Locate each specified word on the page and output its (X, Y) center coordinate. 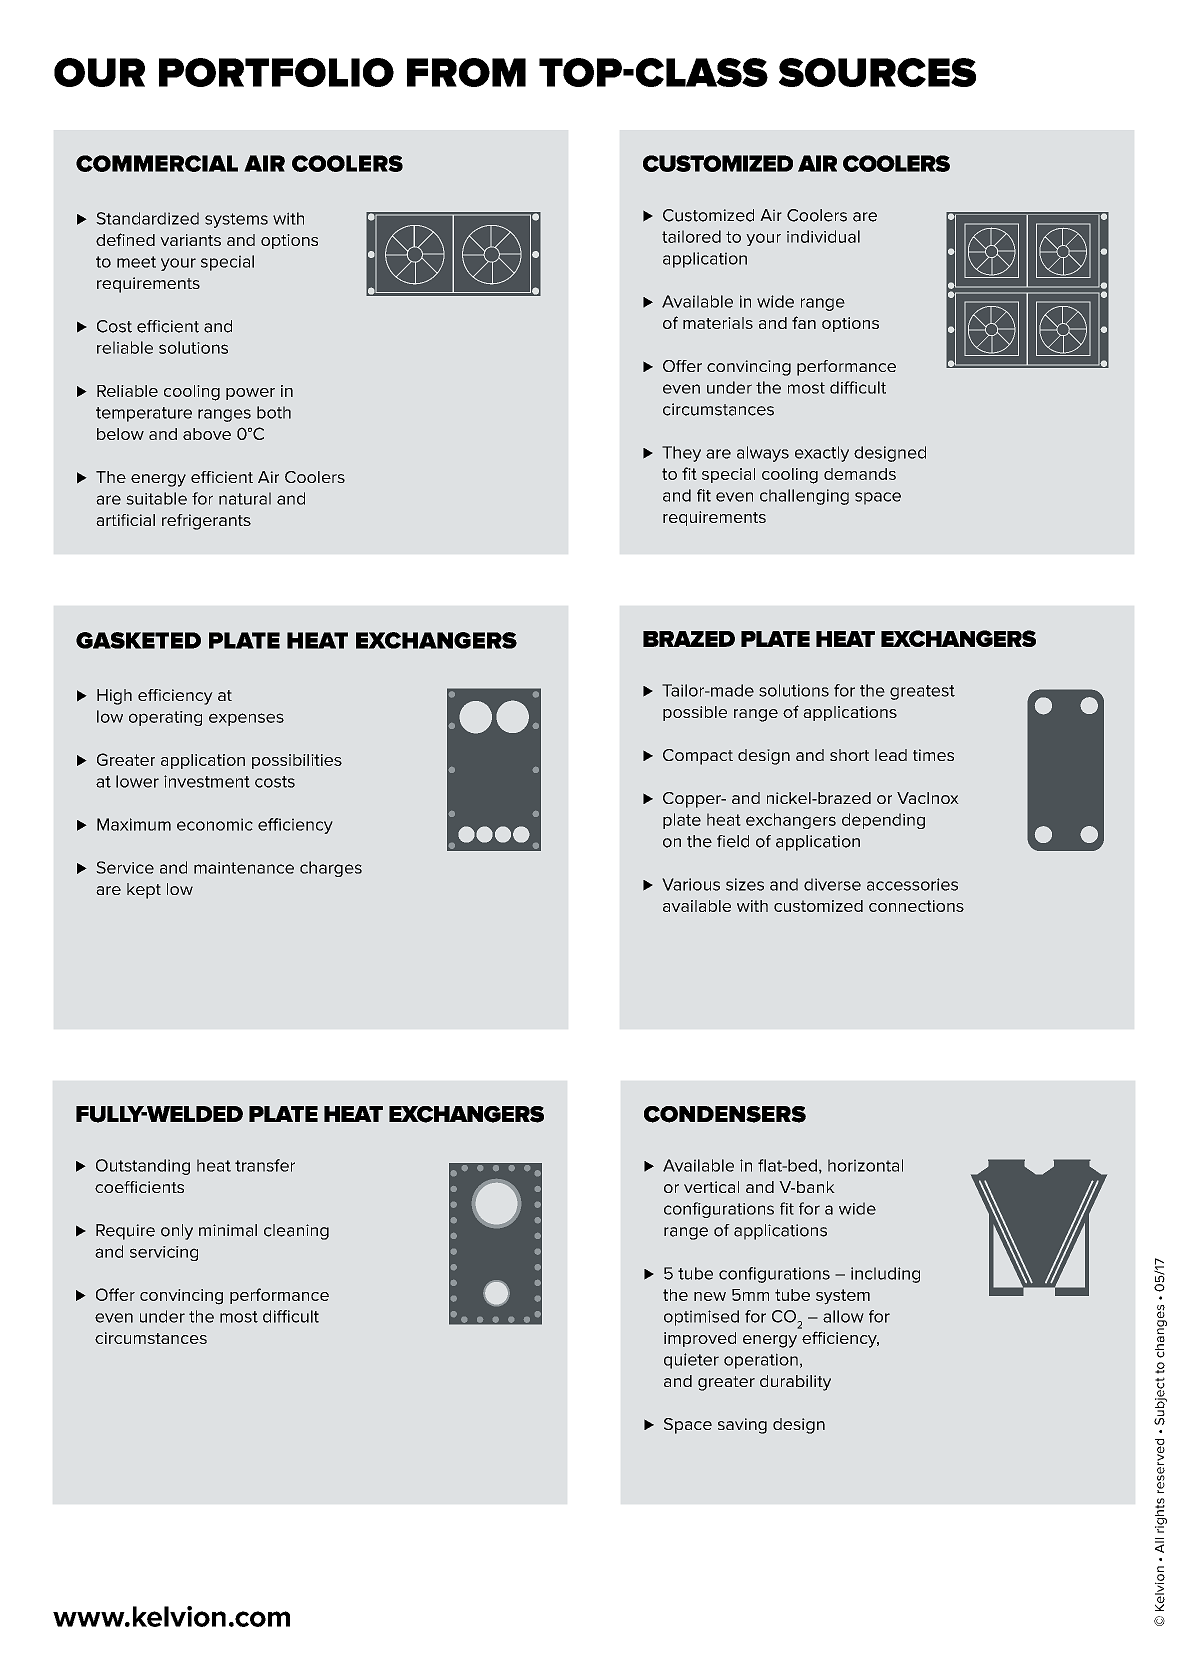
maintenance (244, 868)
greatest (922, 692)
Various (691, 884)
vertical (711, 1187)
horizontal (865, 1165)
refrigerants (206, 522)
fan (804, 322)
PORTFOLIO (276, 72)
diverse (832, 884)
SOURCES (877, 72)
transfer (265, 1165)
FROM (466, 72)
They (681, 454)
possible (695, 713)
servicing (164, 1253)
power (250, 394)
